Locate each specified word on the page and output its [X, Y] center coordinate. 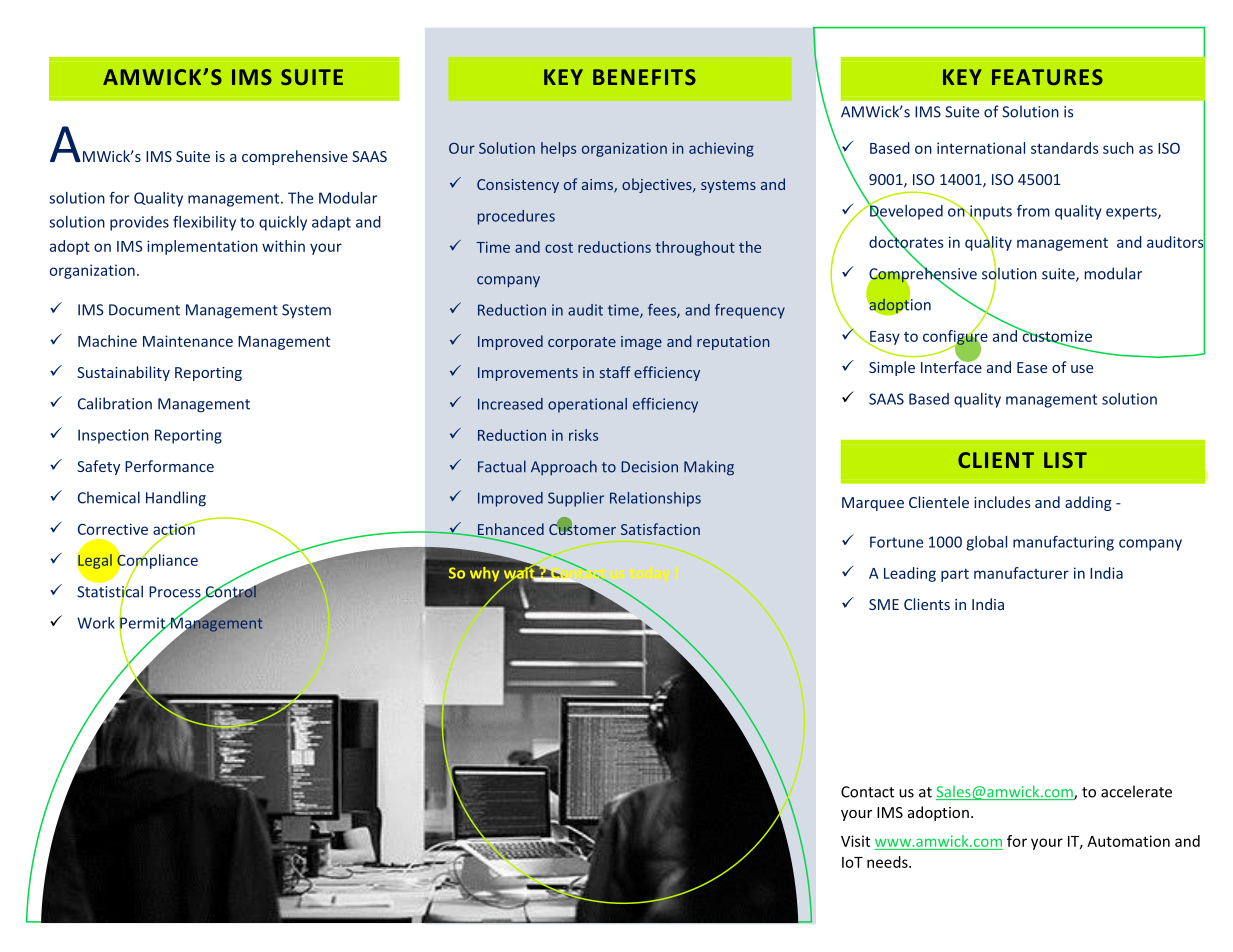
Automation [1128, 841]
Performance [169, 466]
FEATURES [1047, 77]
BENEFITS [644, 77]
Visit [855, 841]
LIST [1065, 460]
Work [96, 623]
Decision [649, 467]
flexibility [204, 223]
